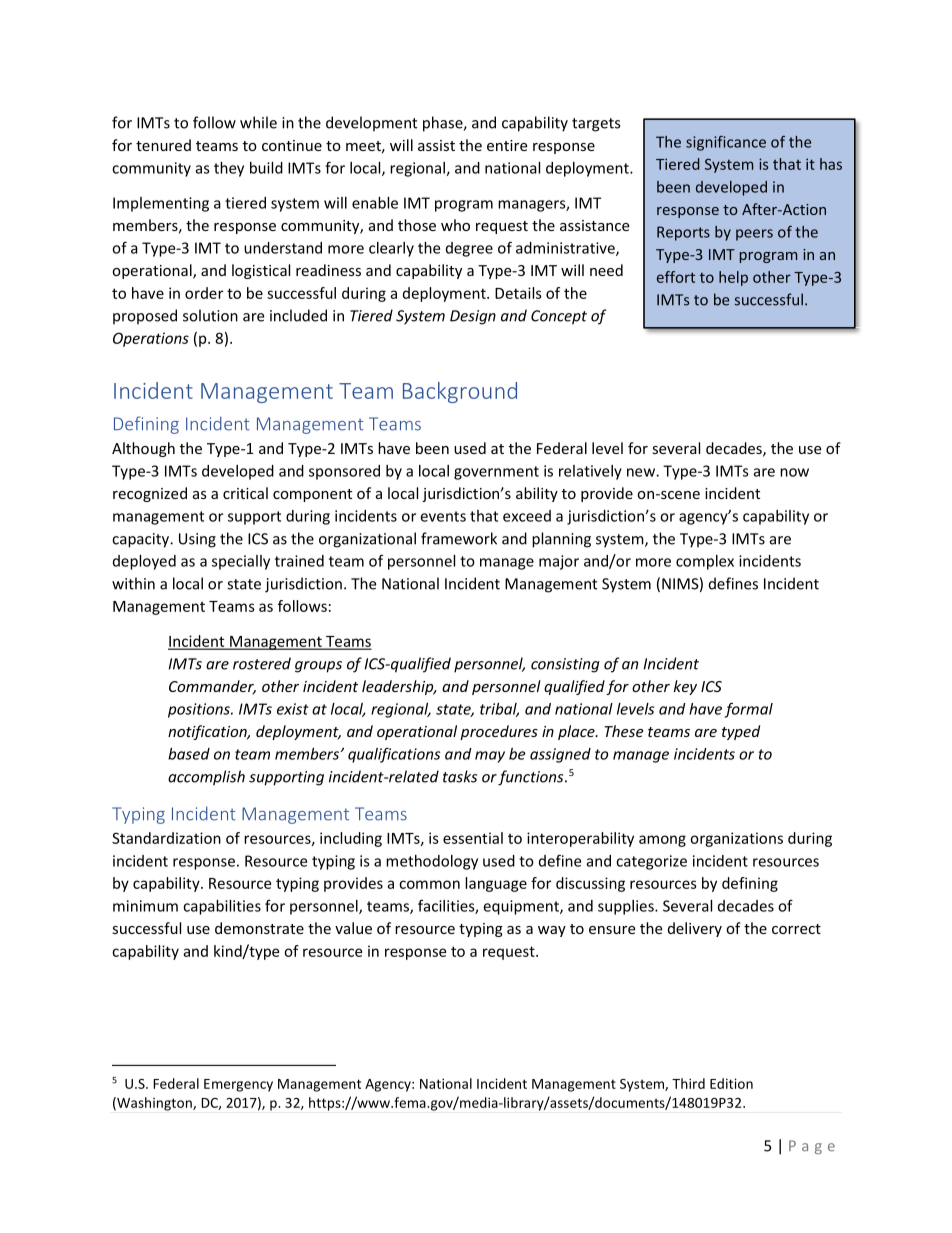 The image size is (952, 1233). Describe the element at coordinates (229, 169) in the screenshot. I see `they` at that location.
